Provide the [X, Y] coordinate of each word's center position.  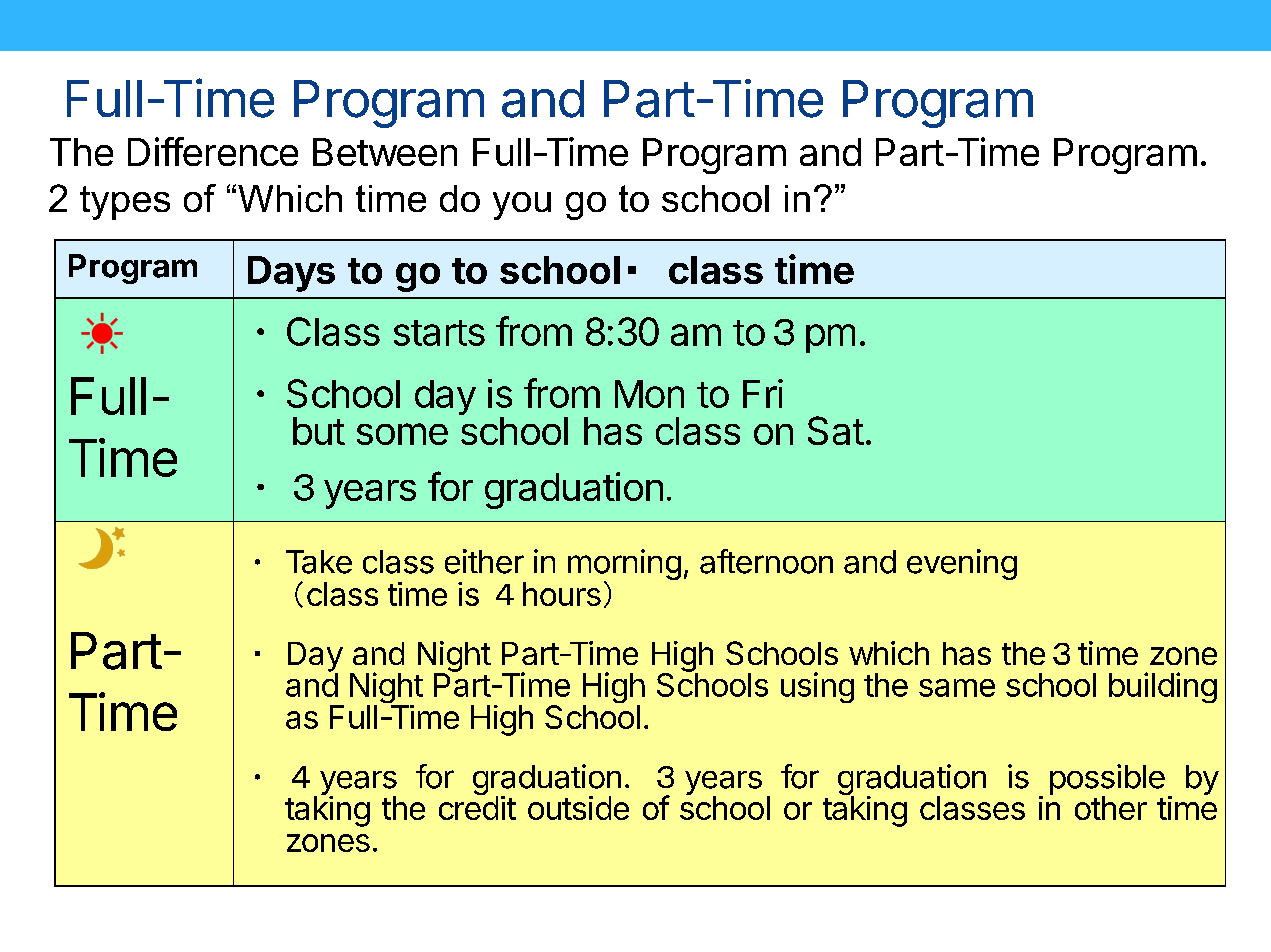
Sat [836, 430]
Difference [213, 151]
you [522, 206]
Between [385, 152]
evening [962, 564]
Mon [649, 394]
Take [319, 562]
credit [477, 807]
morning [624, 566]
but [319, 431]
